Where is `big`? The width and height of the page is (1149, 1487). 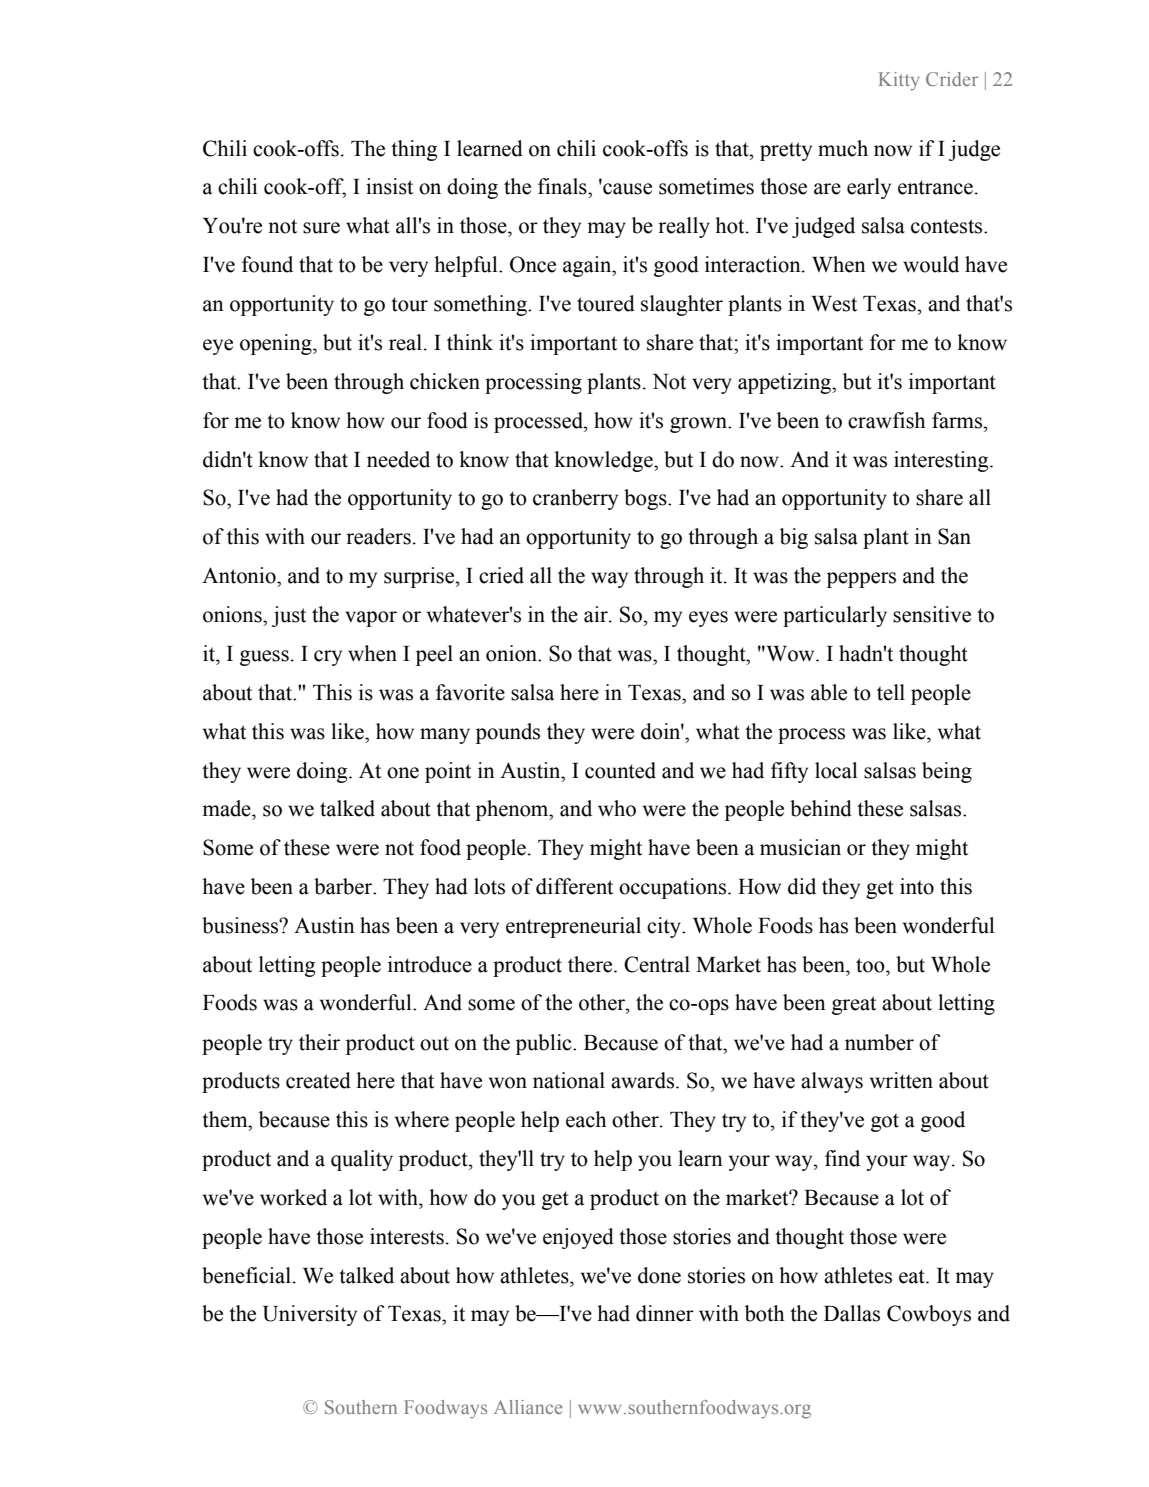
big is located at coordinates (794, 538).
